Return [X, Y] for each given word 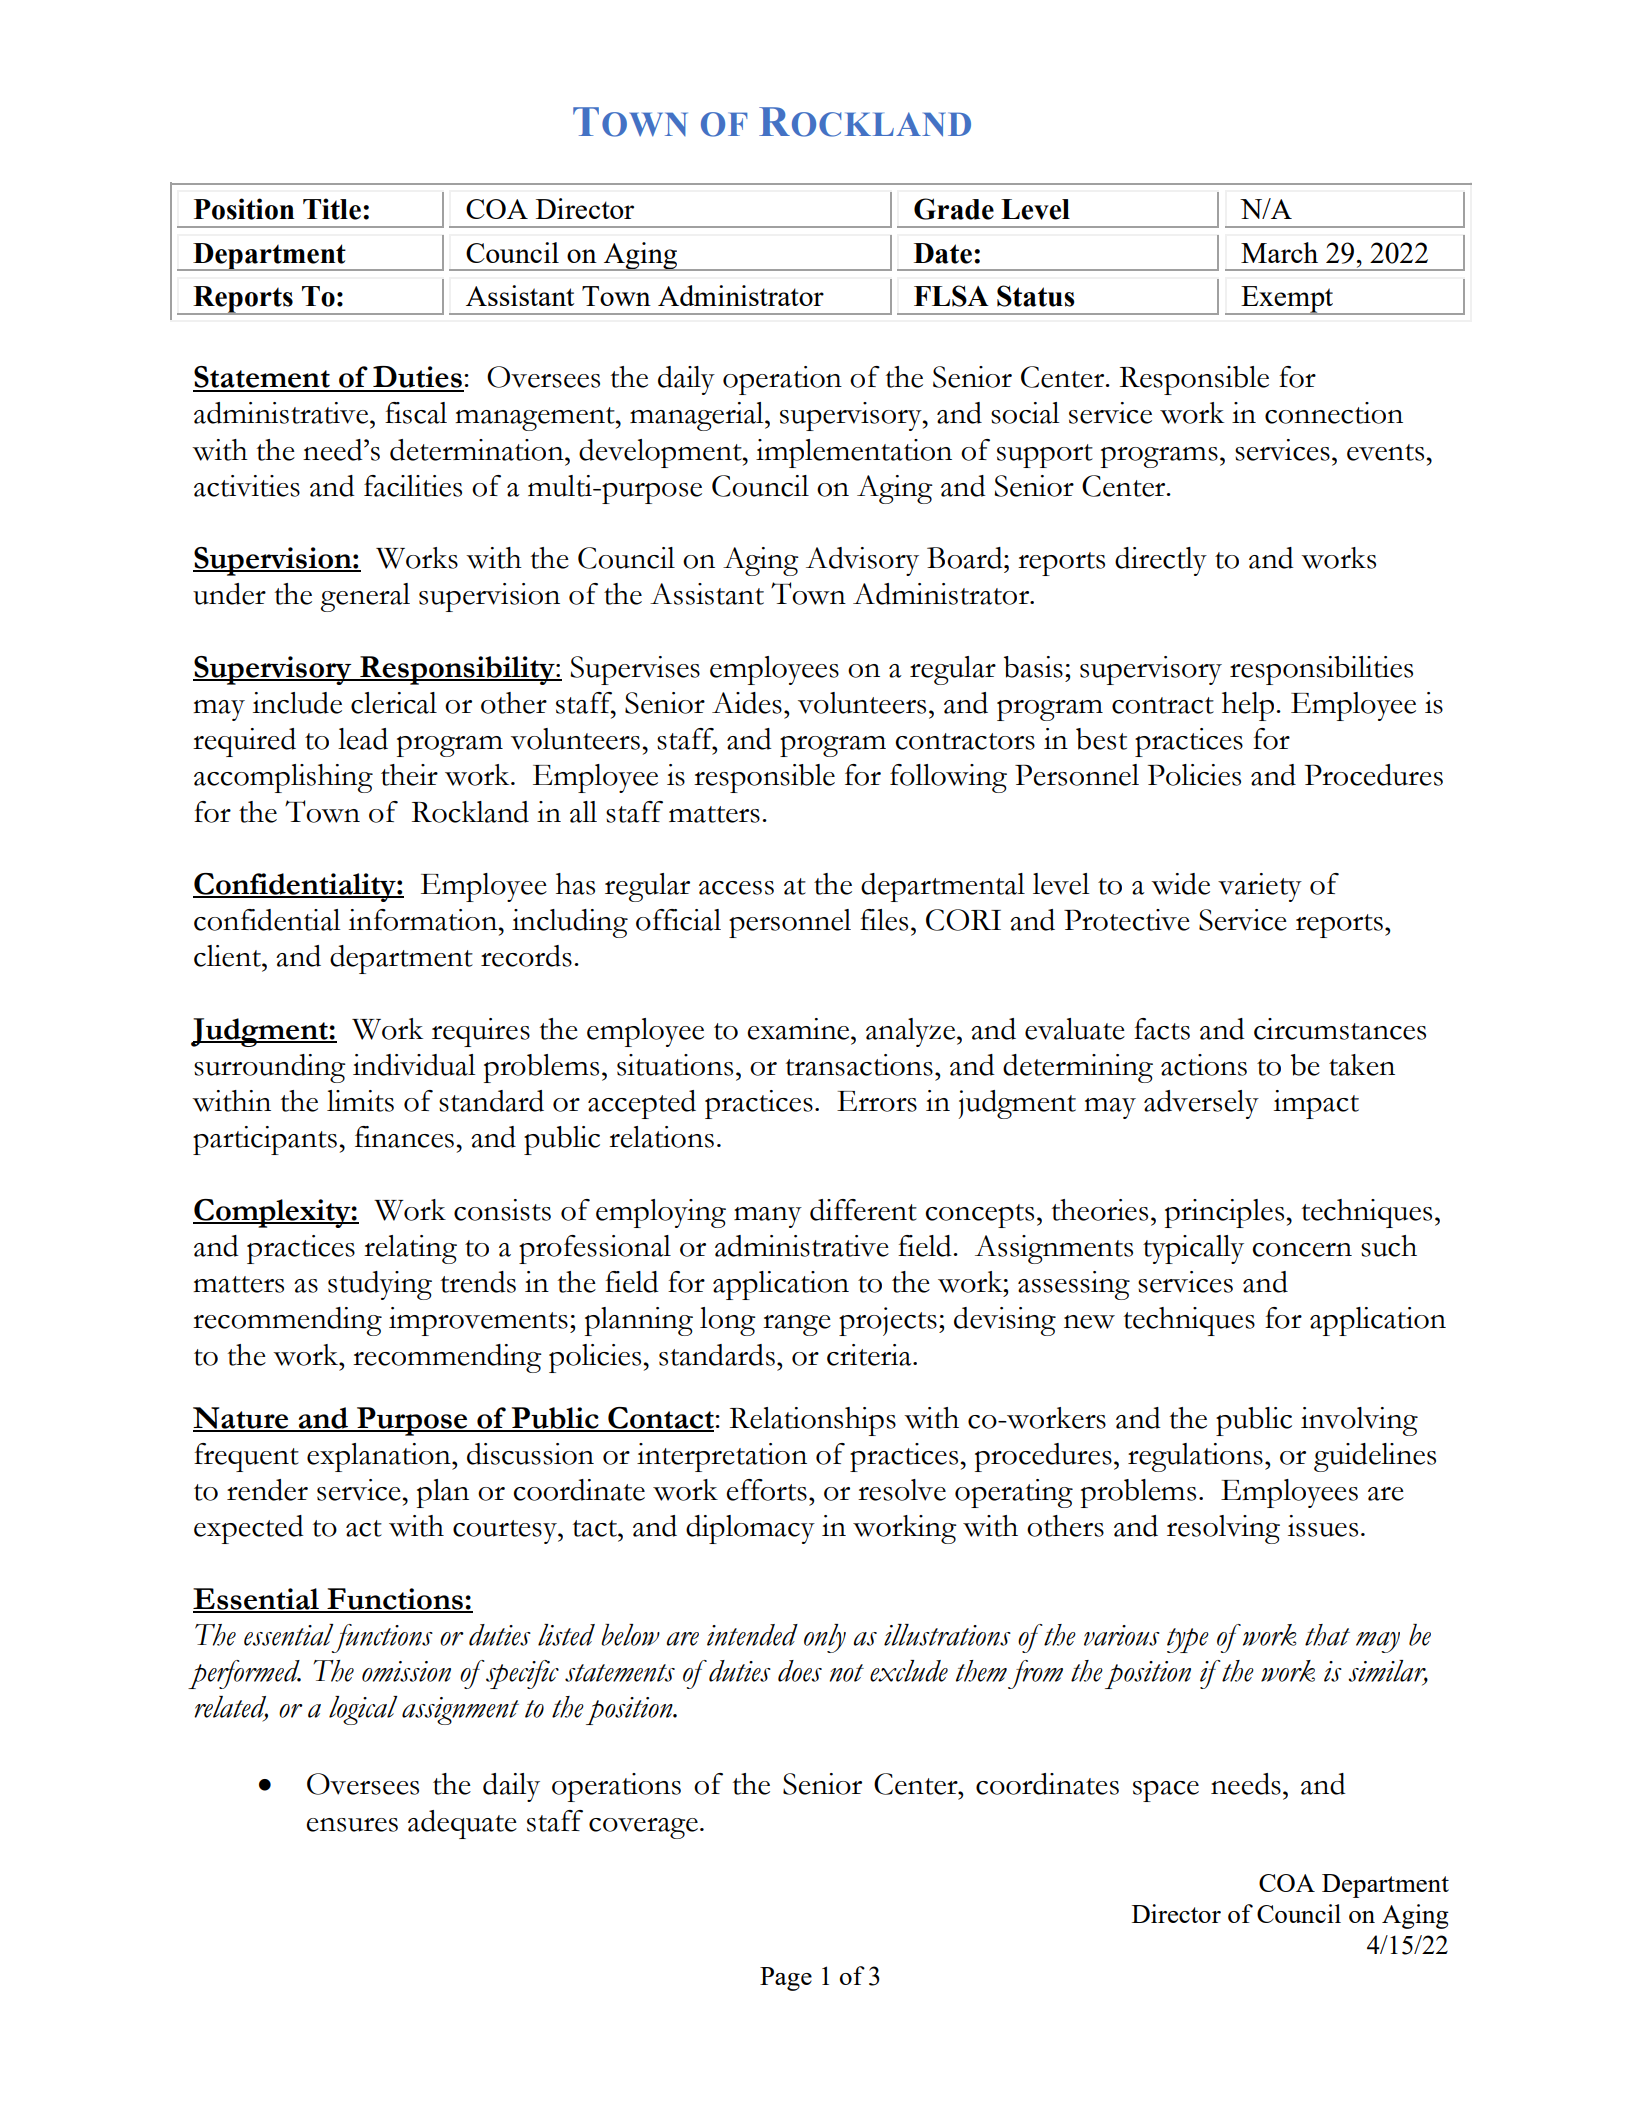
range [797, 1325]
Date [943, 253]
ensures [352, 1825]
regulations [1195, 1457]
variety [1260, 887]
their [409, 775]
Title [332, 209]
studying [380, 1285]
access [736, 888]
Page [786, 1979]
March [1279, 252]
